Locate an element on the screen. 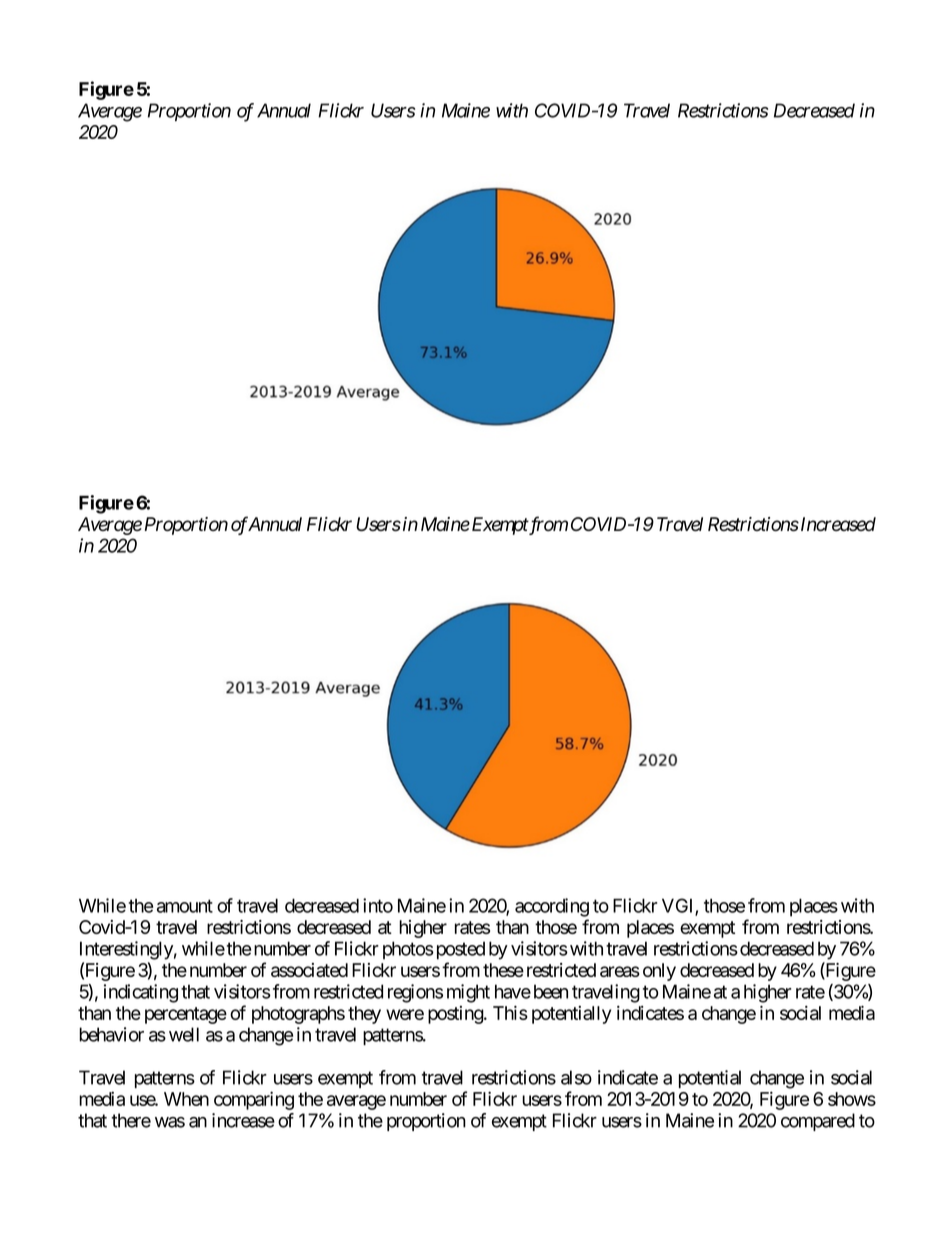 The height and width of the screenshot is (1233, 952). into is located at coordinates (378, 905).
